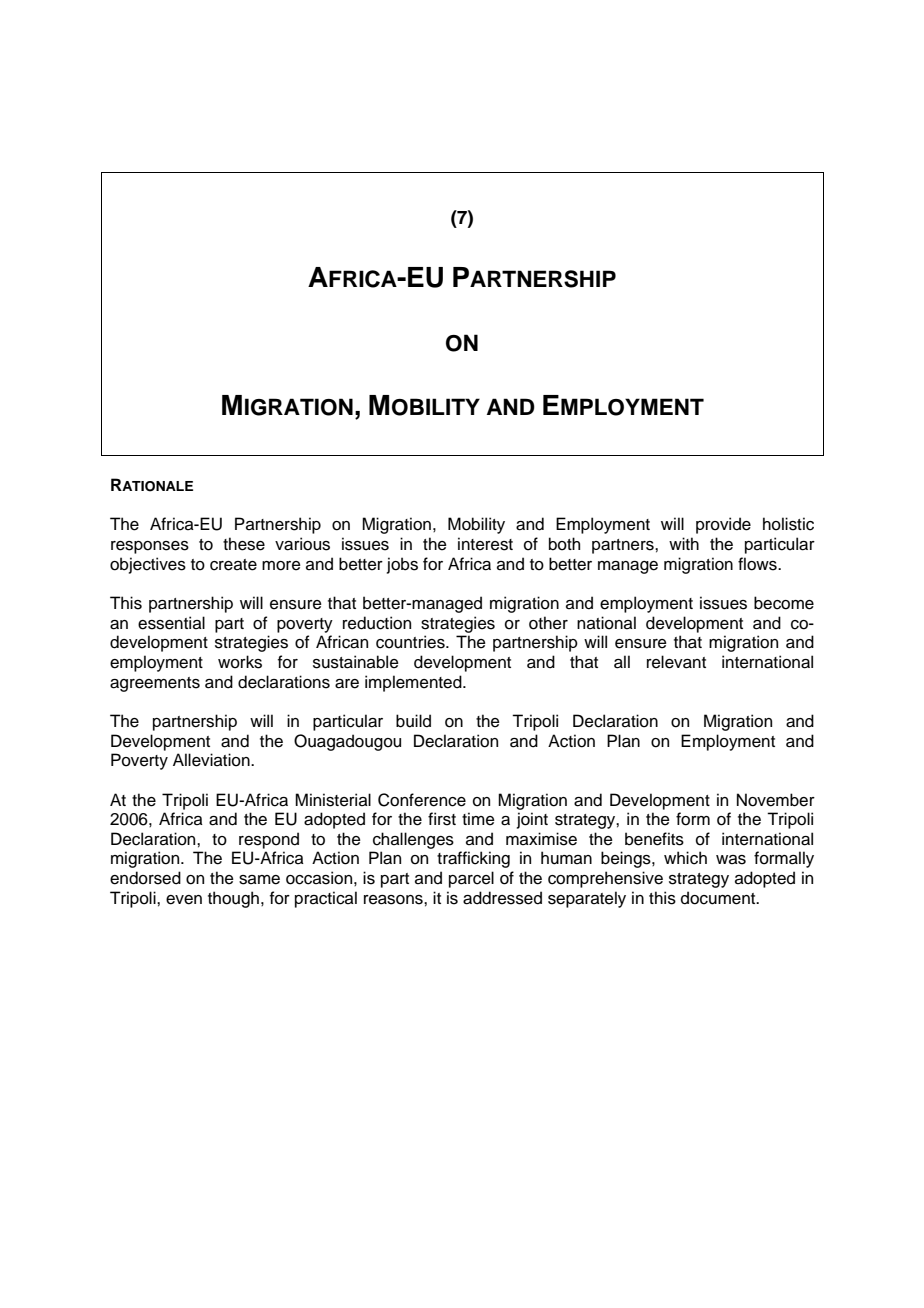 The width and height of the screenshot is (924, 1308). I want to click on respond, so click(269, 840).
